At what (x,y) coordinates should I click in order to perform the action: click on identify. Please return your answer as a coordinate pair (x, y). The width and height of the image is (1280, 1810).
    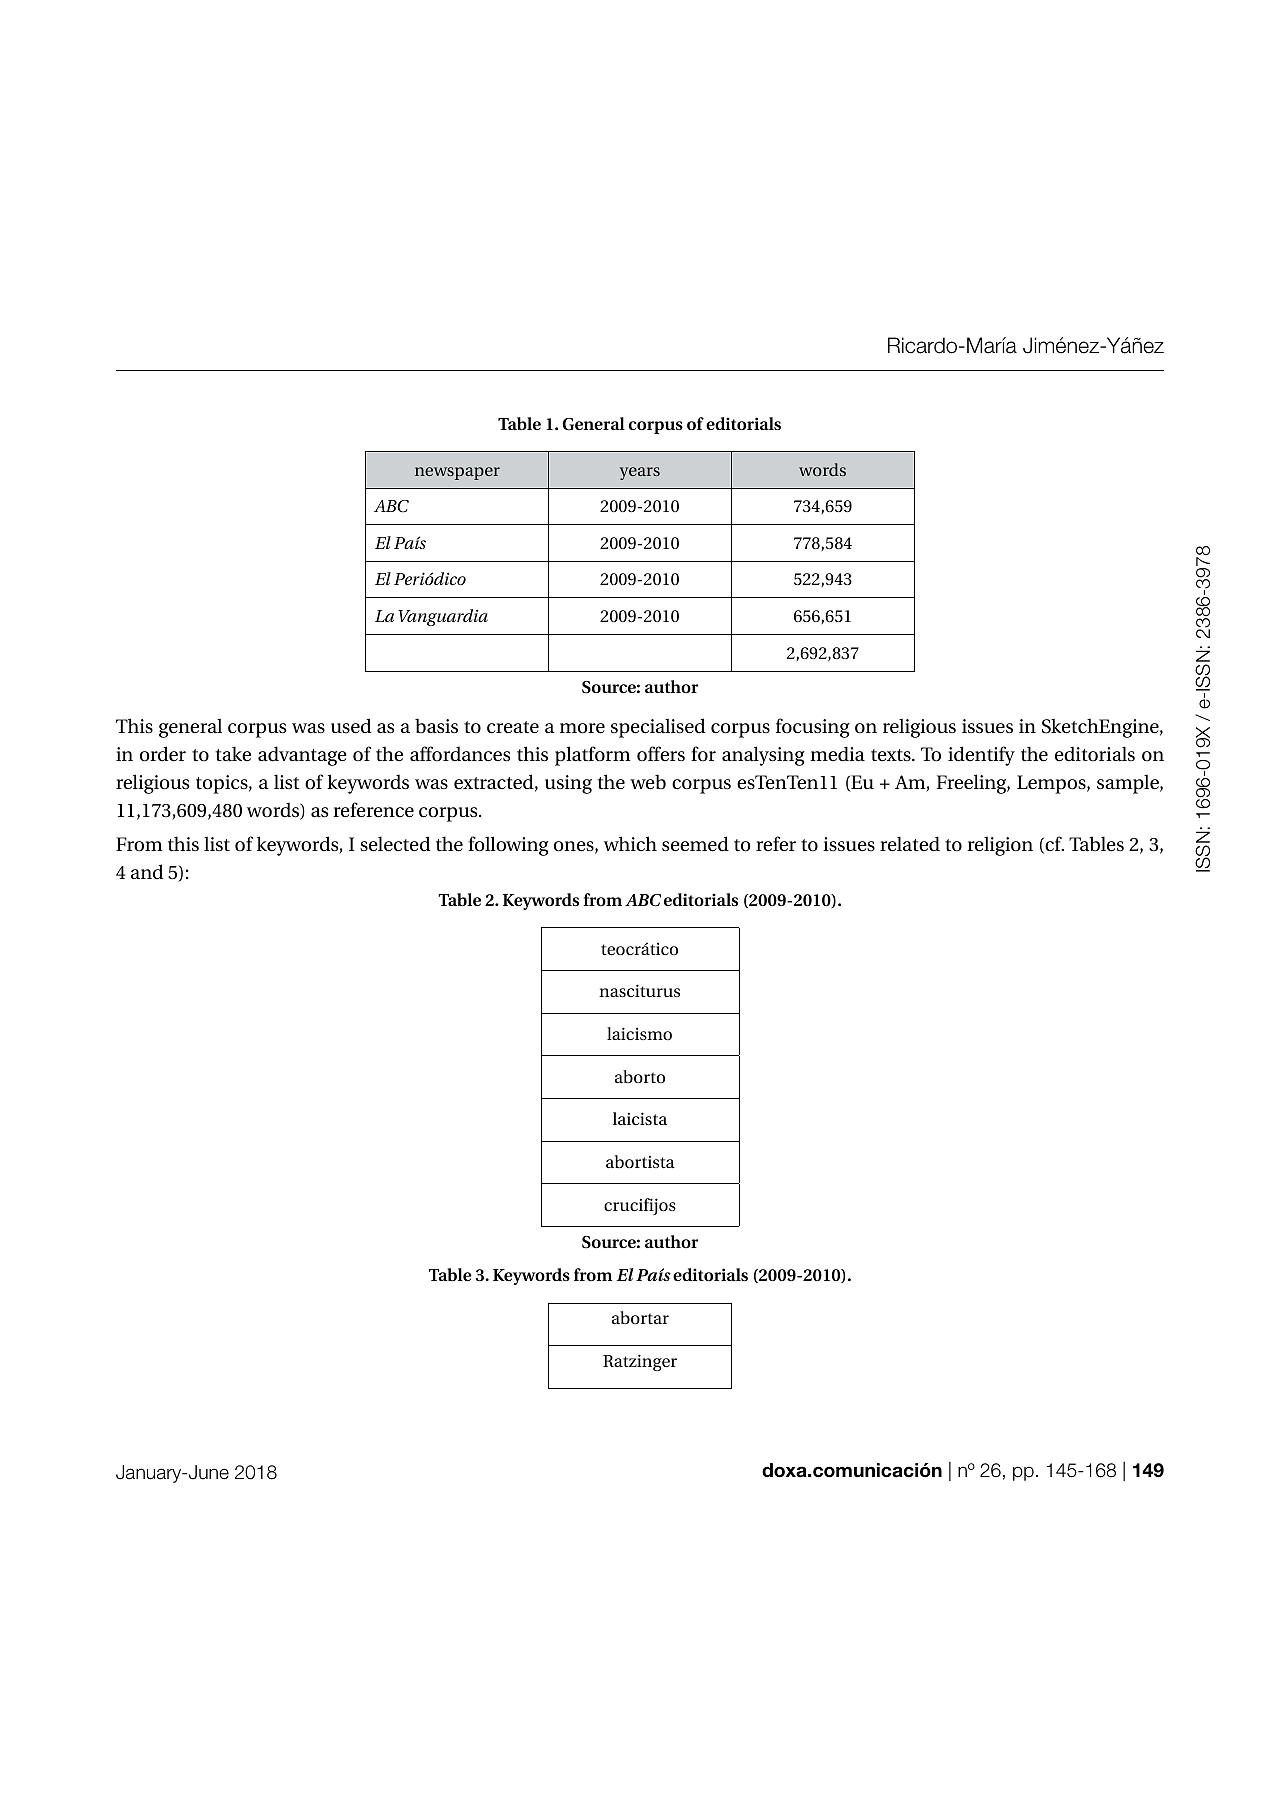
    Looking at the image, I should click on (981, 756).
